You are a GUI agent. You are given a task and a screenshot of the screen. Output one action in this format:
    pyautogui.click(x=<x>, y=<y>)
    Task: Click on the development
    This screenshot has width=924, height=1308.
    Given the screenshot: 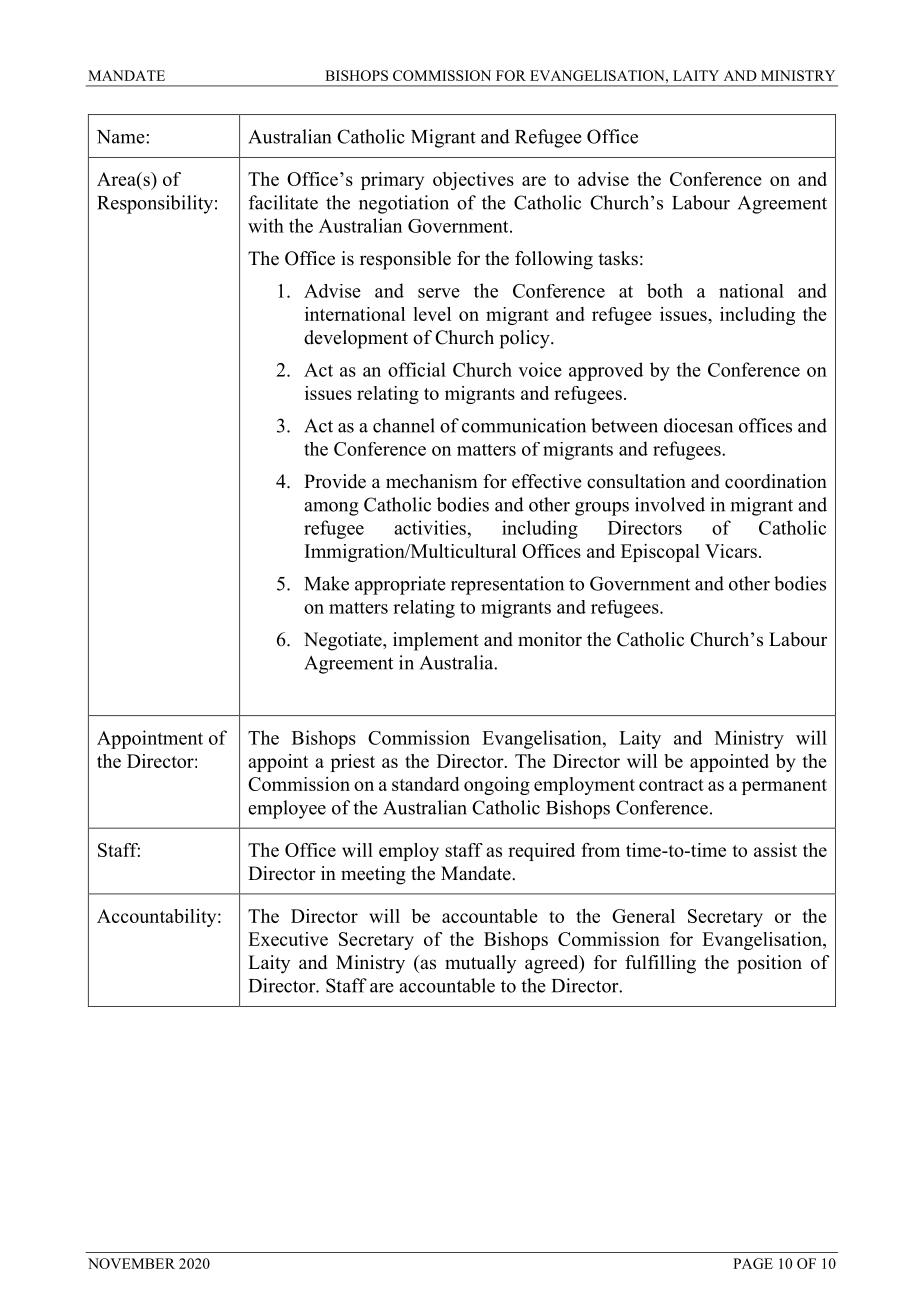 What is the action you would take?
    pyautogui.click(x=356, y=339)
